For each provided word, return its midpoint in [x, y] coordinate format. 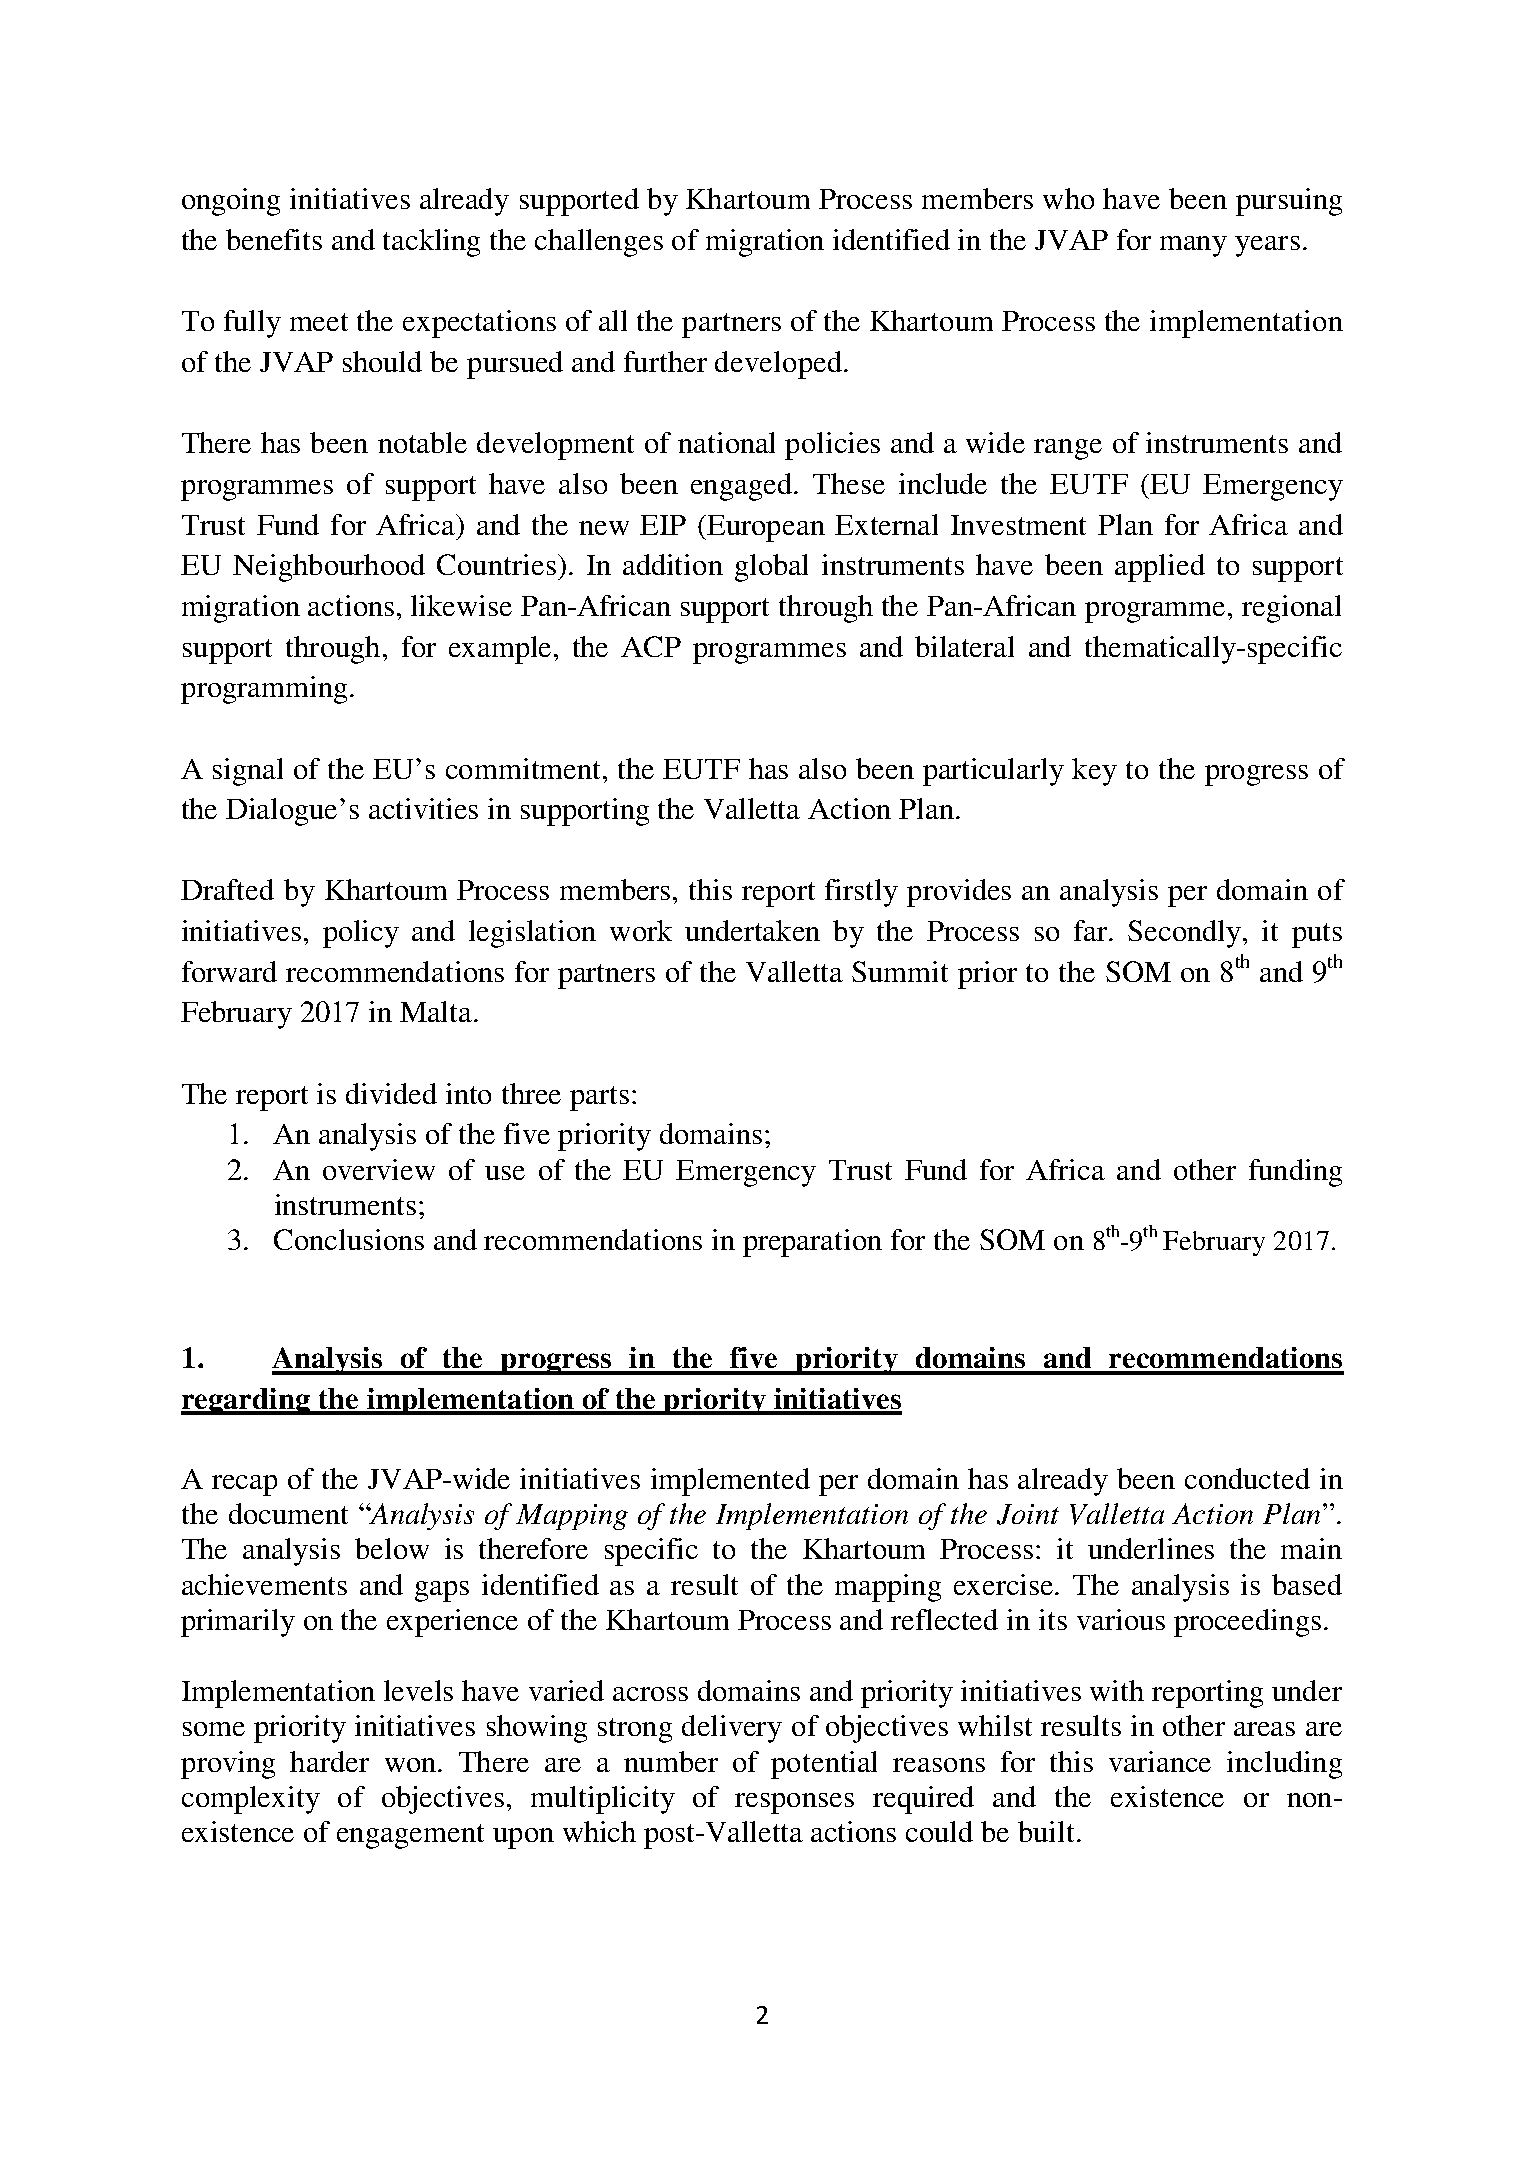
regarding [247, 1401]
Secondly [1186, 934]
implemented [730, 1482]
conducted [1247, 1478]
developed [778, 365]
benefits [274, 239]
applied [1160, 568]
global [771, 568]
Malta [437, 1011]
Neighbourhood [329, 568]
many [1193, 246]
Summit [900, 971]
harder [329, 1761]
